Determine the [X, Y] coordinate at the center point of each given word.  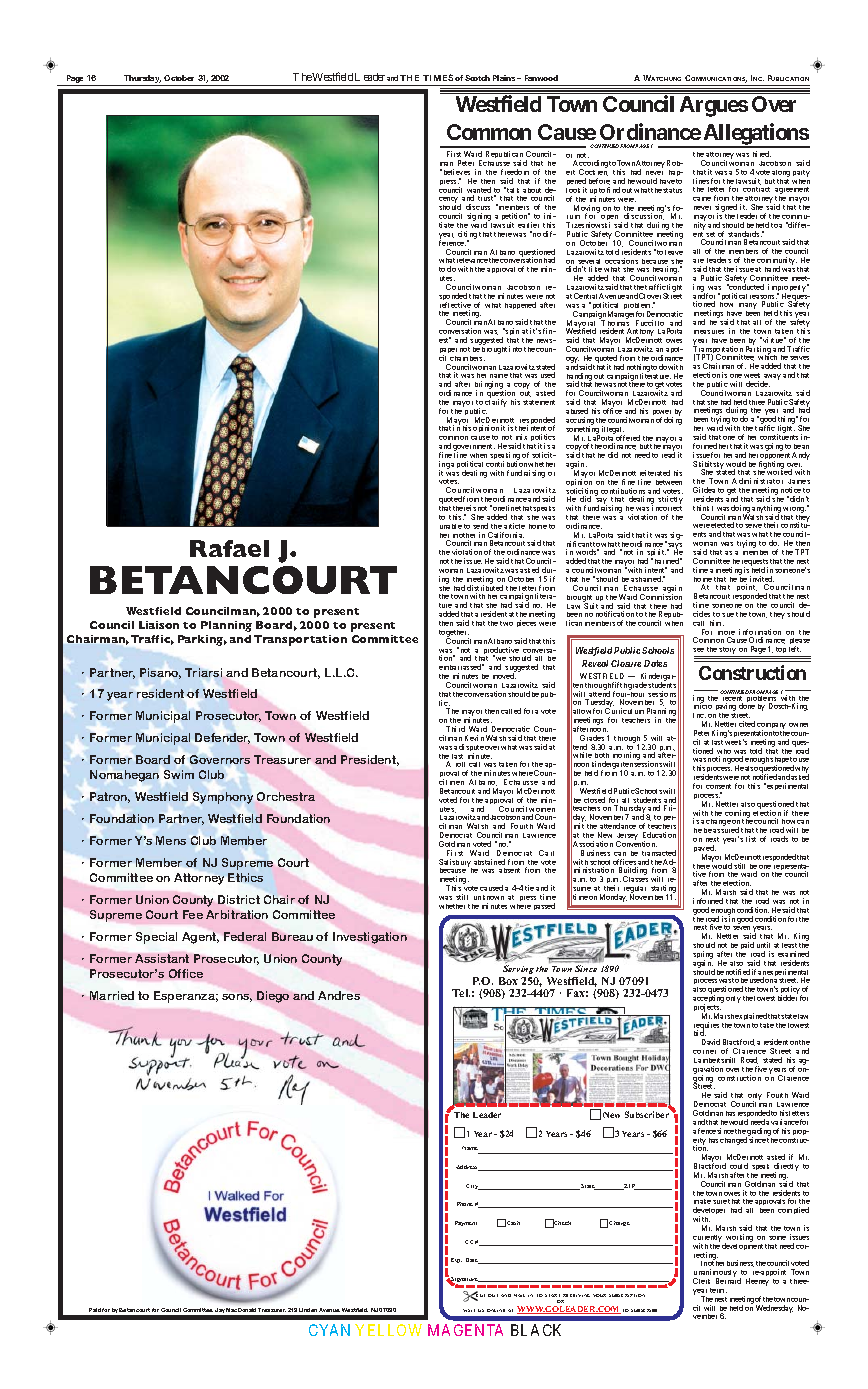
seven [741, 928]
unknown [489, 897]
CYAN [329, 1330]
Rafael [229, 548]
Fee [193, 914]
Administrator [757, 481]
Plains [504, 78]
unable [451, 526]
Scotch [477, 78]
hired [762, 154]
